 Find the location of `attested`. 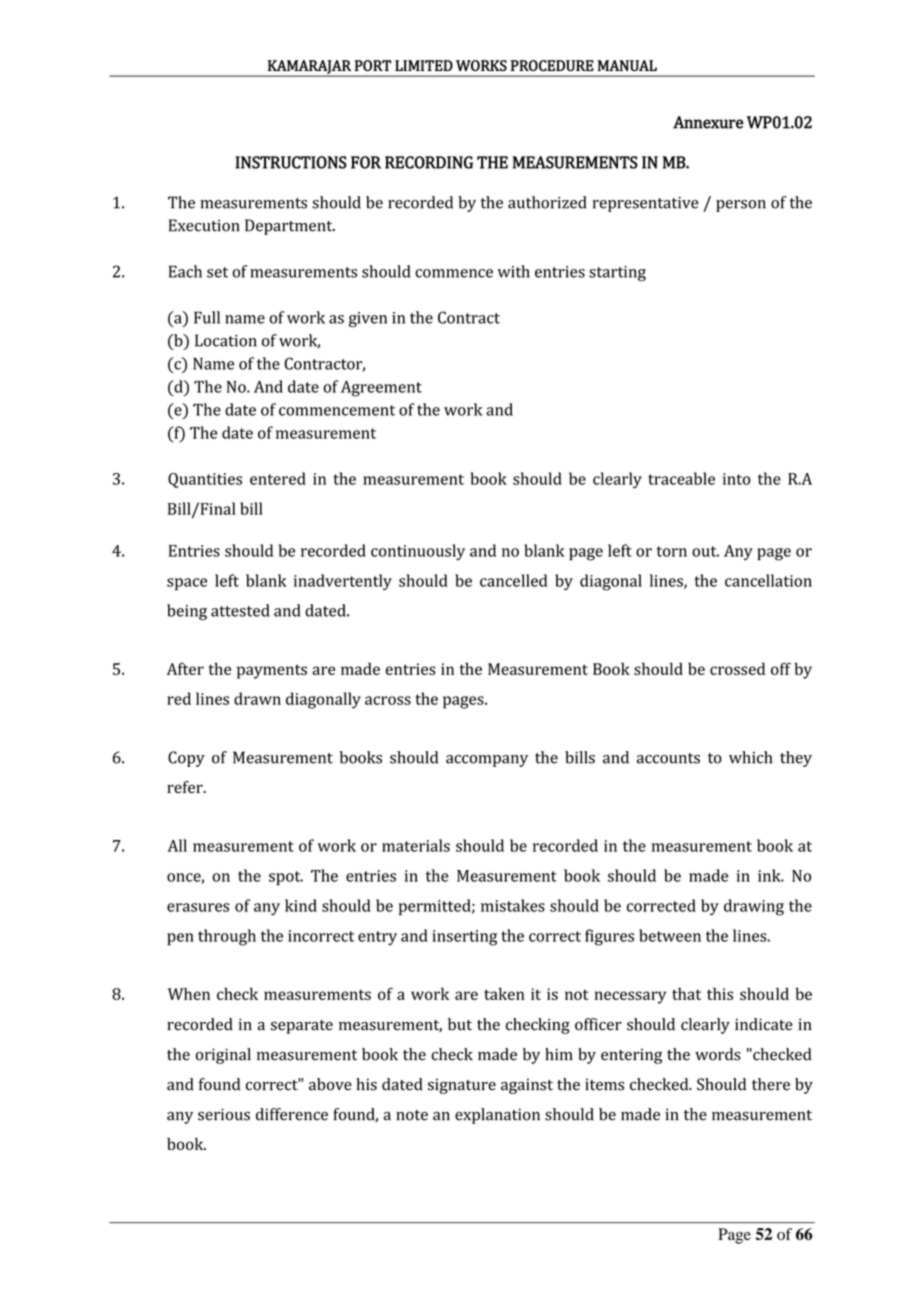

attested is located at coordinates (240, 610).
